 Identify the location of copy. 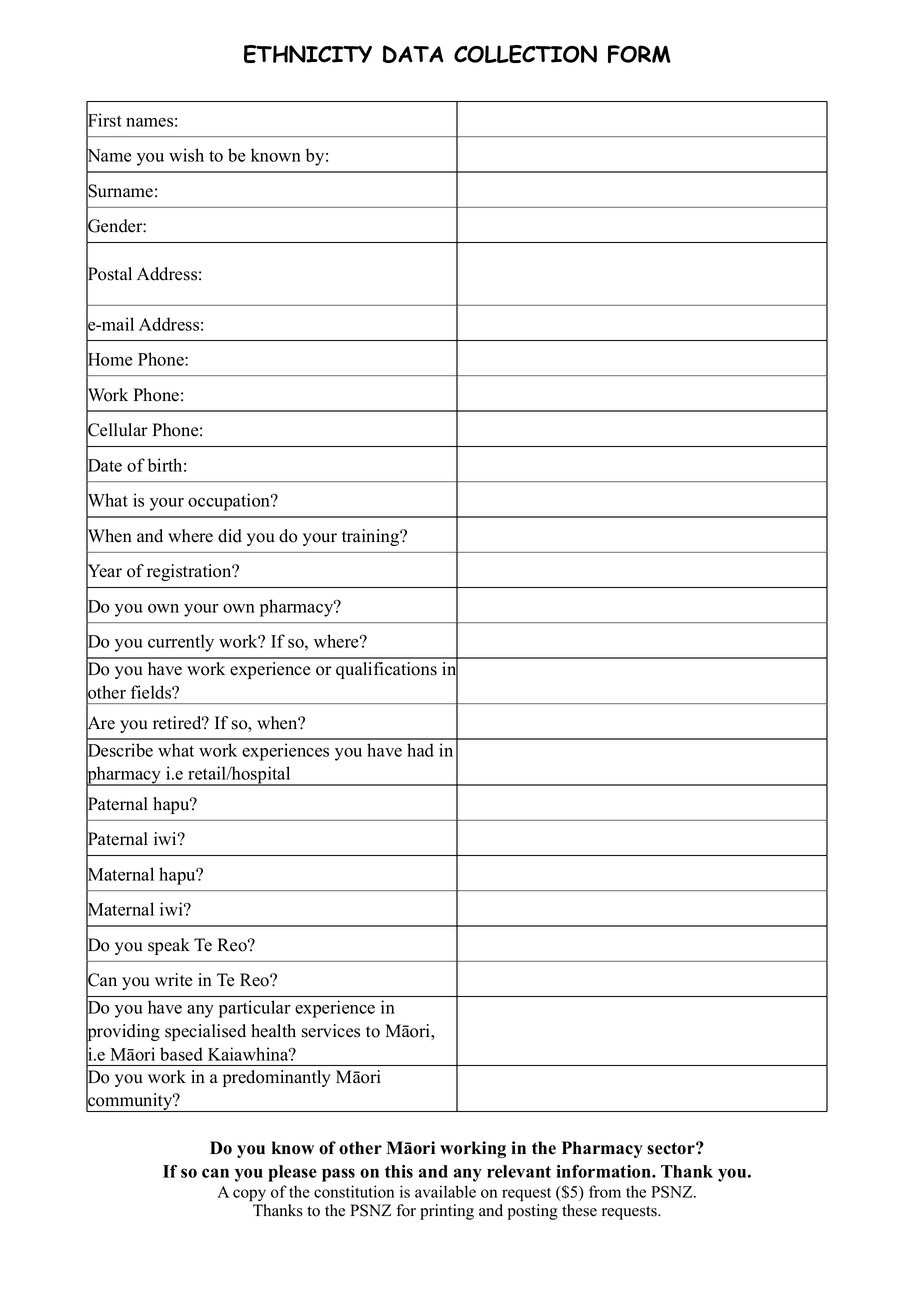
(249, 1195).
